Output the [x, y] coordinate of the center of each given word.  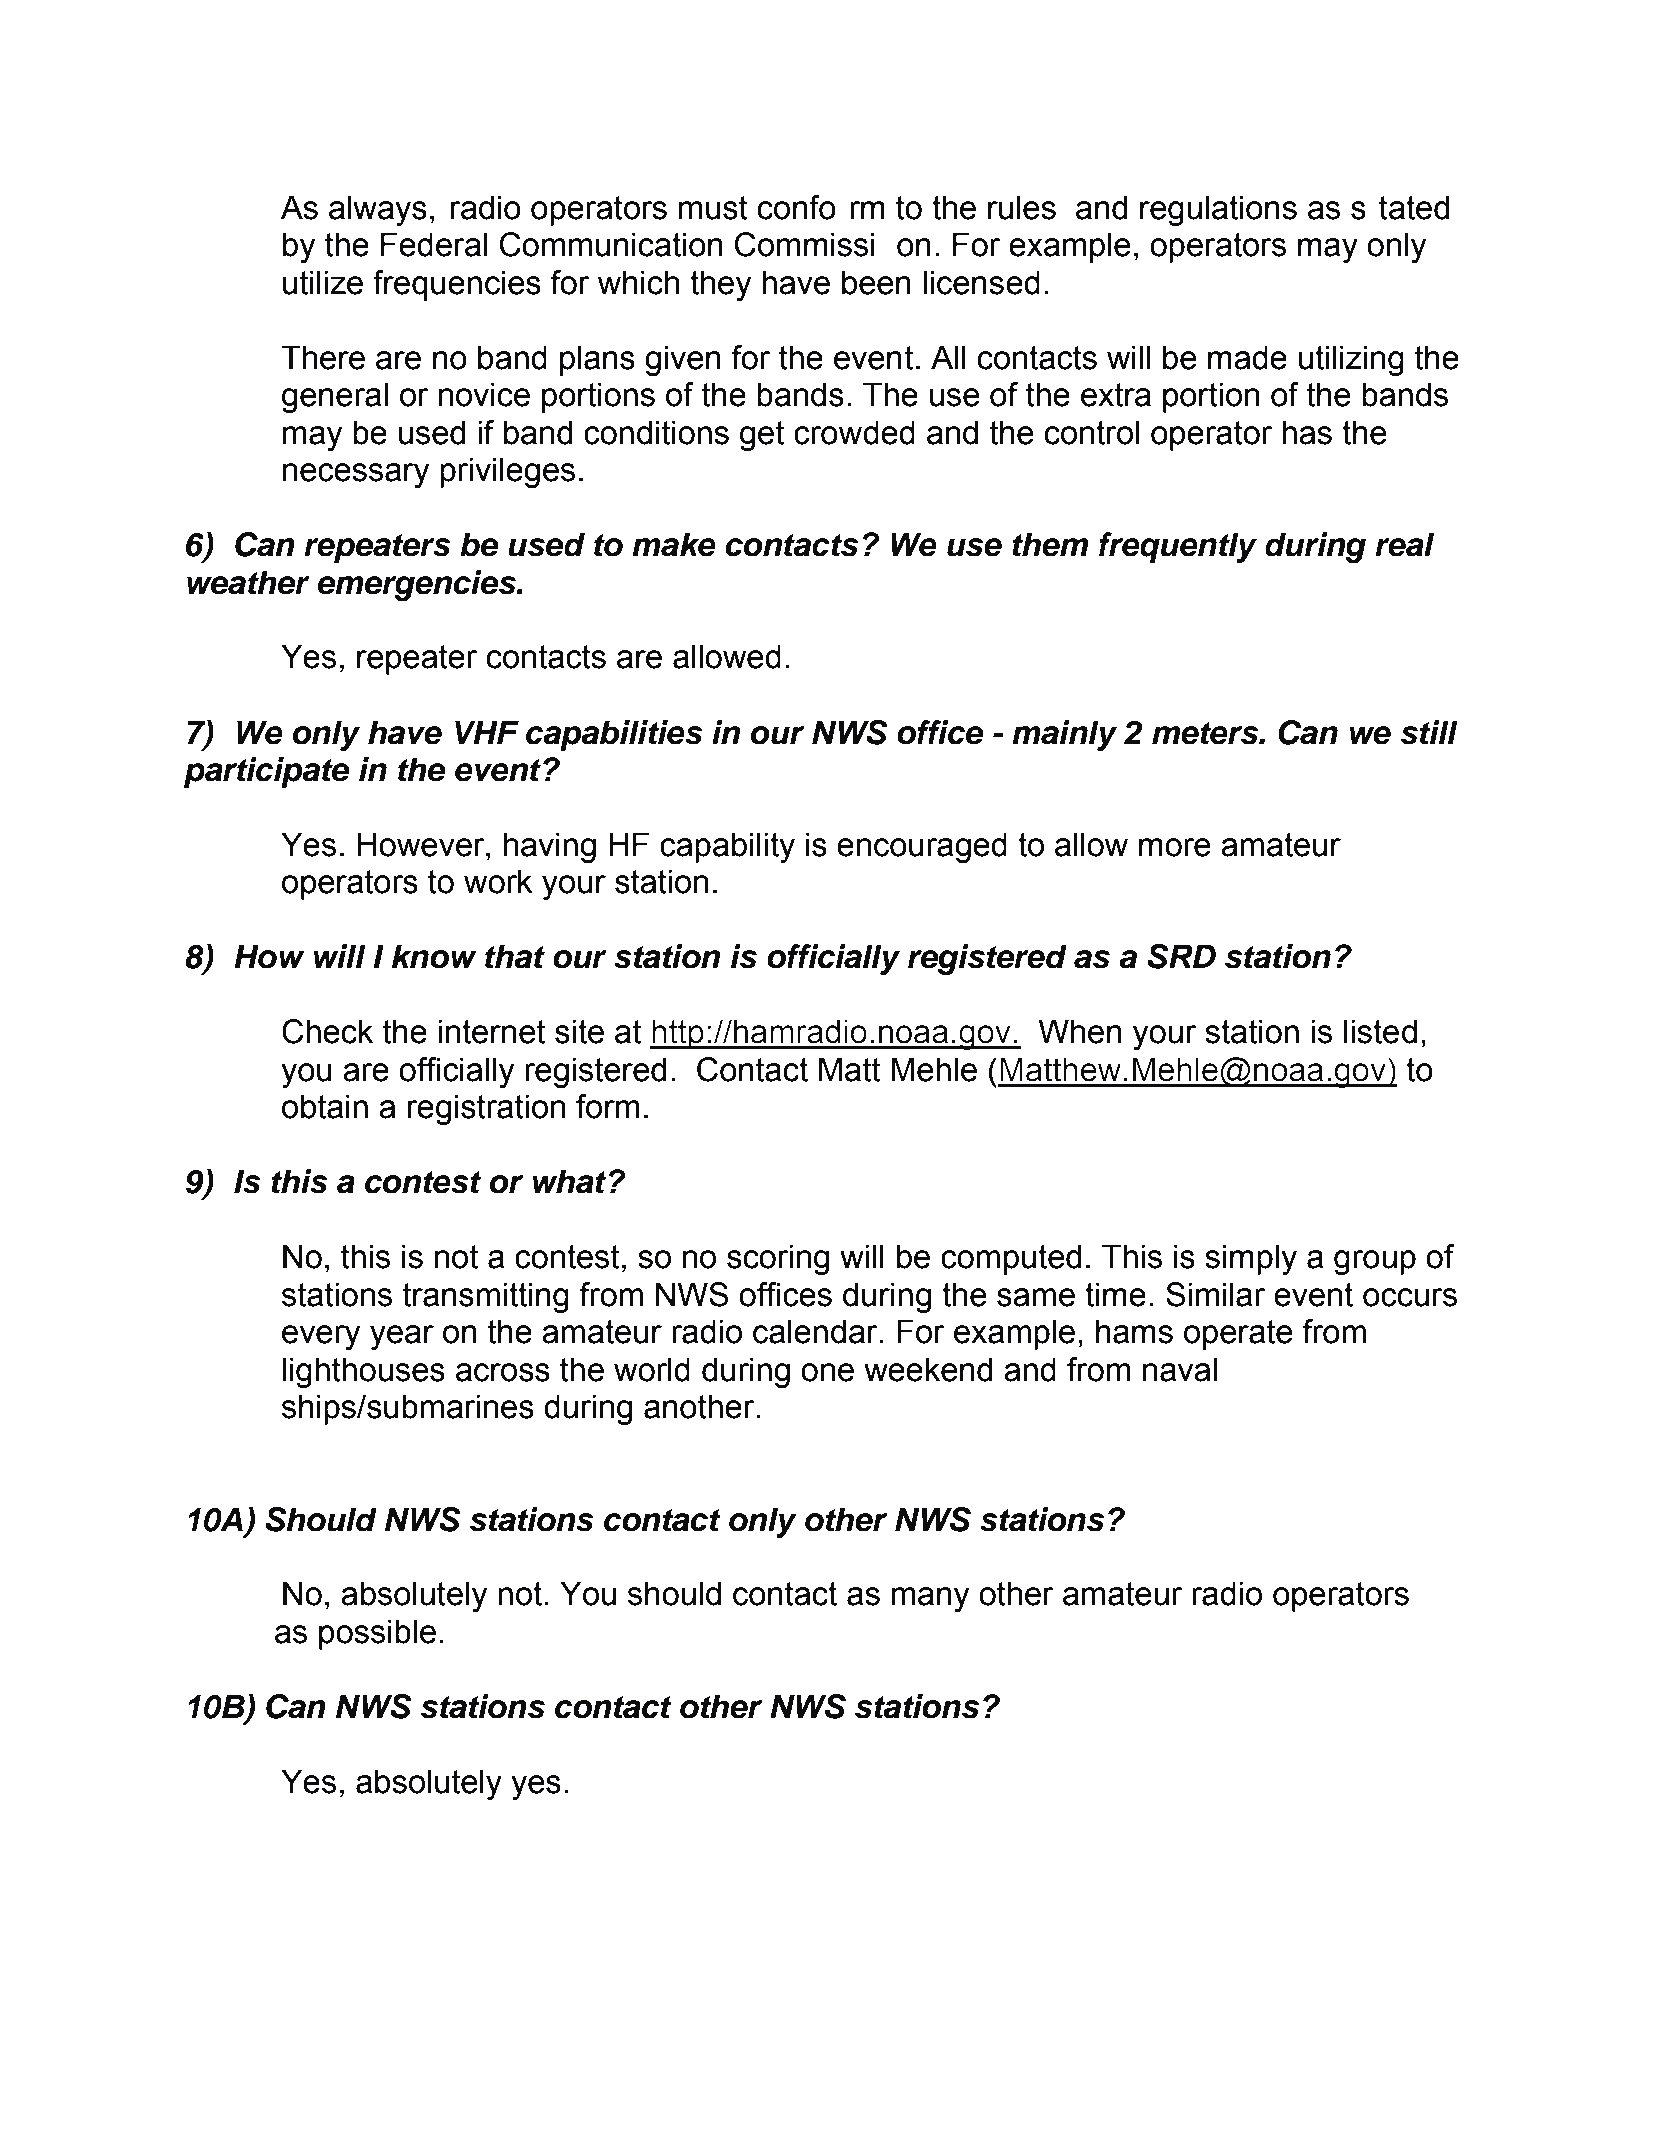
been [876, 282]
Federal [434, 244]
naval [1180, 1369]
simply [1251, 1259]
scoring [778, 1259]
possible [377, 1634]
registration [486, 1109]
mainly [1064, 735]
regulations [1218, 210]
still [1429, 732]
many [930, 1599]
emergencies [418, 585]
